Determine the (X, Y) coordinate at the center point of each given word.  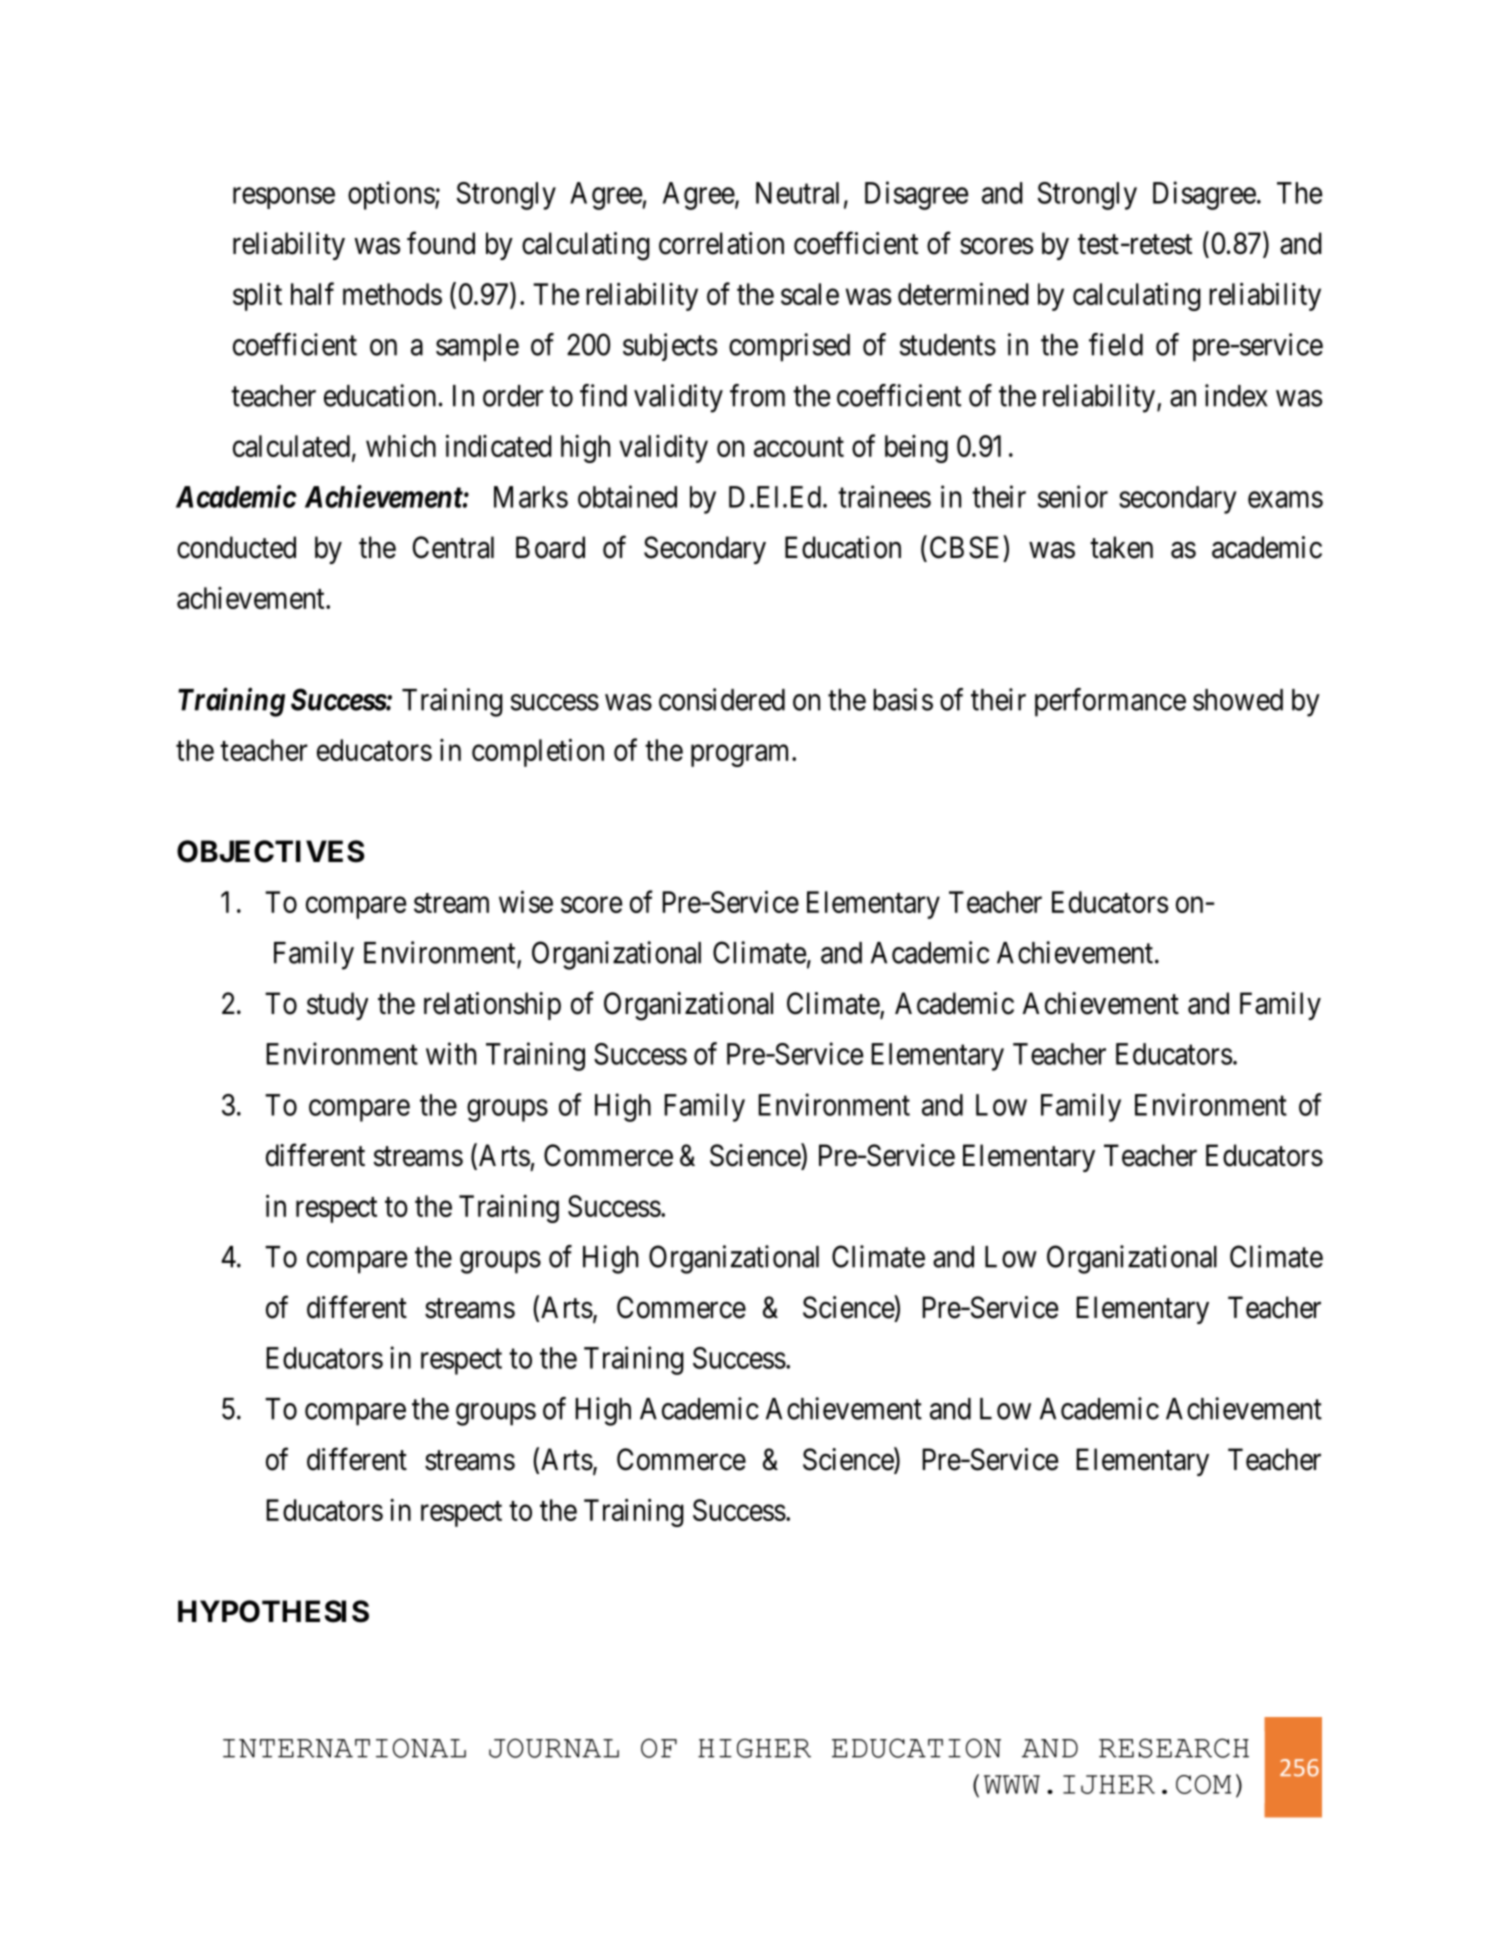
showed (1238, 700)
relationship (492, 1006)
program (739, 756)
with (451, 1053)
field (1116, 344)
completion (538, 752)
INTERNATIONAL (344, 1748)
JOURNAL (554, 1748)
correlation (721, 243)
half (312, 293)
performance (1110, 702)
